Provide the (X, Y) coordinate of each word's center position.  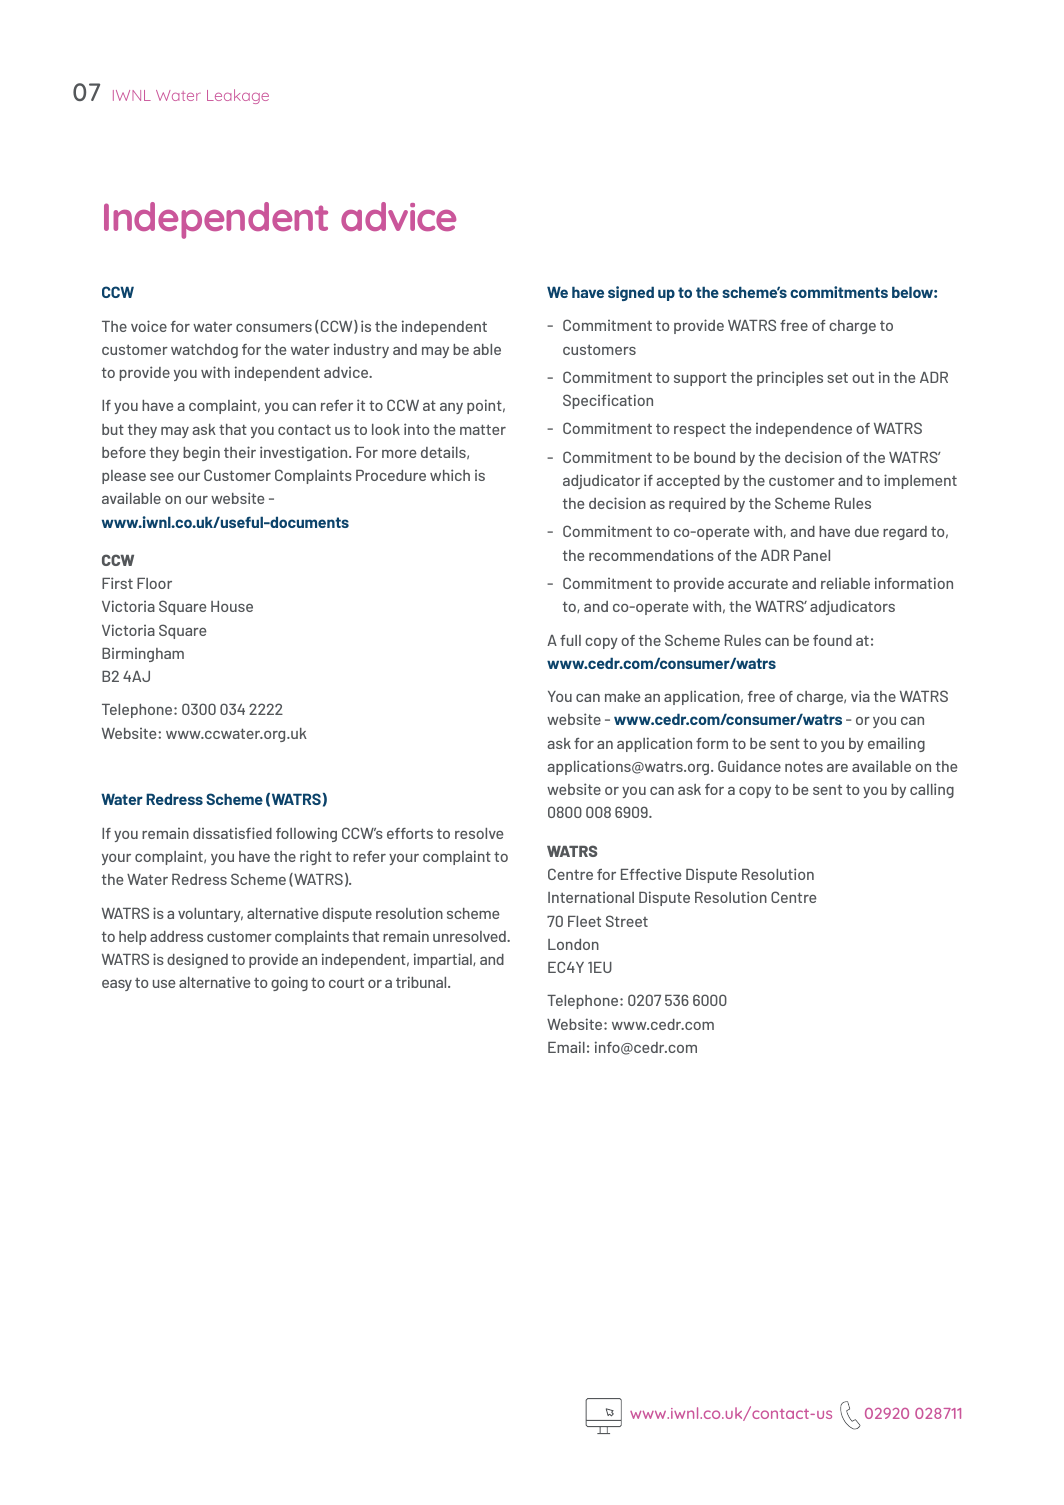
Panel (812, 555)
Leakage (238, 96)
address (176, 936)
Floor (154, 583)
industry (361, 350)
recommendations (651, 555)
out (863, 377)
